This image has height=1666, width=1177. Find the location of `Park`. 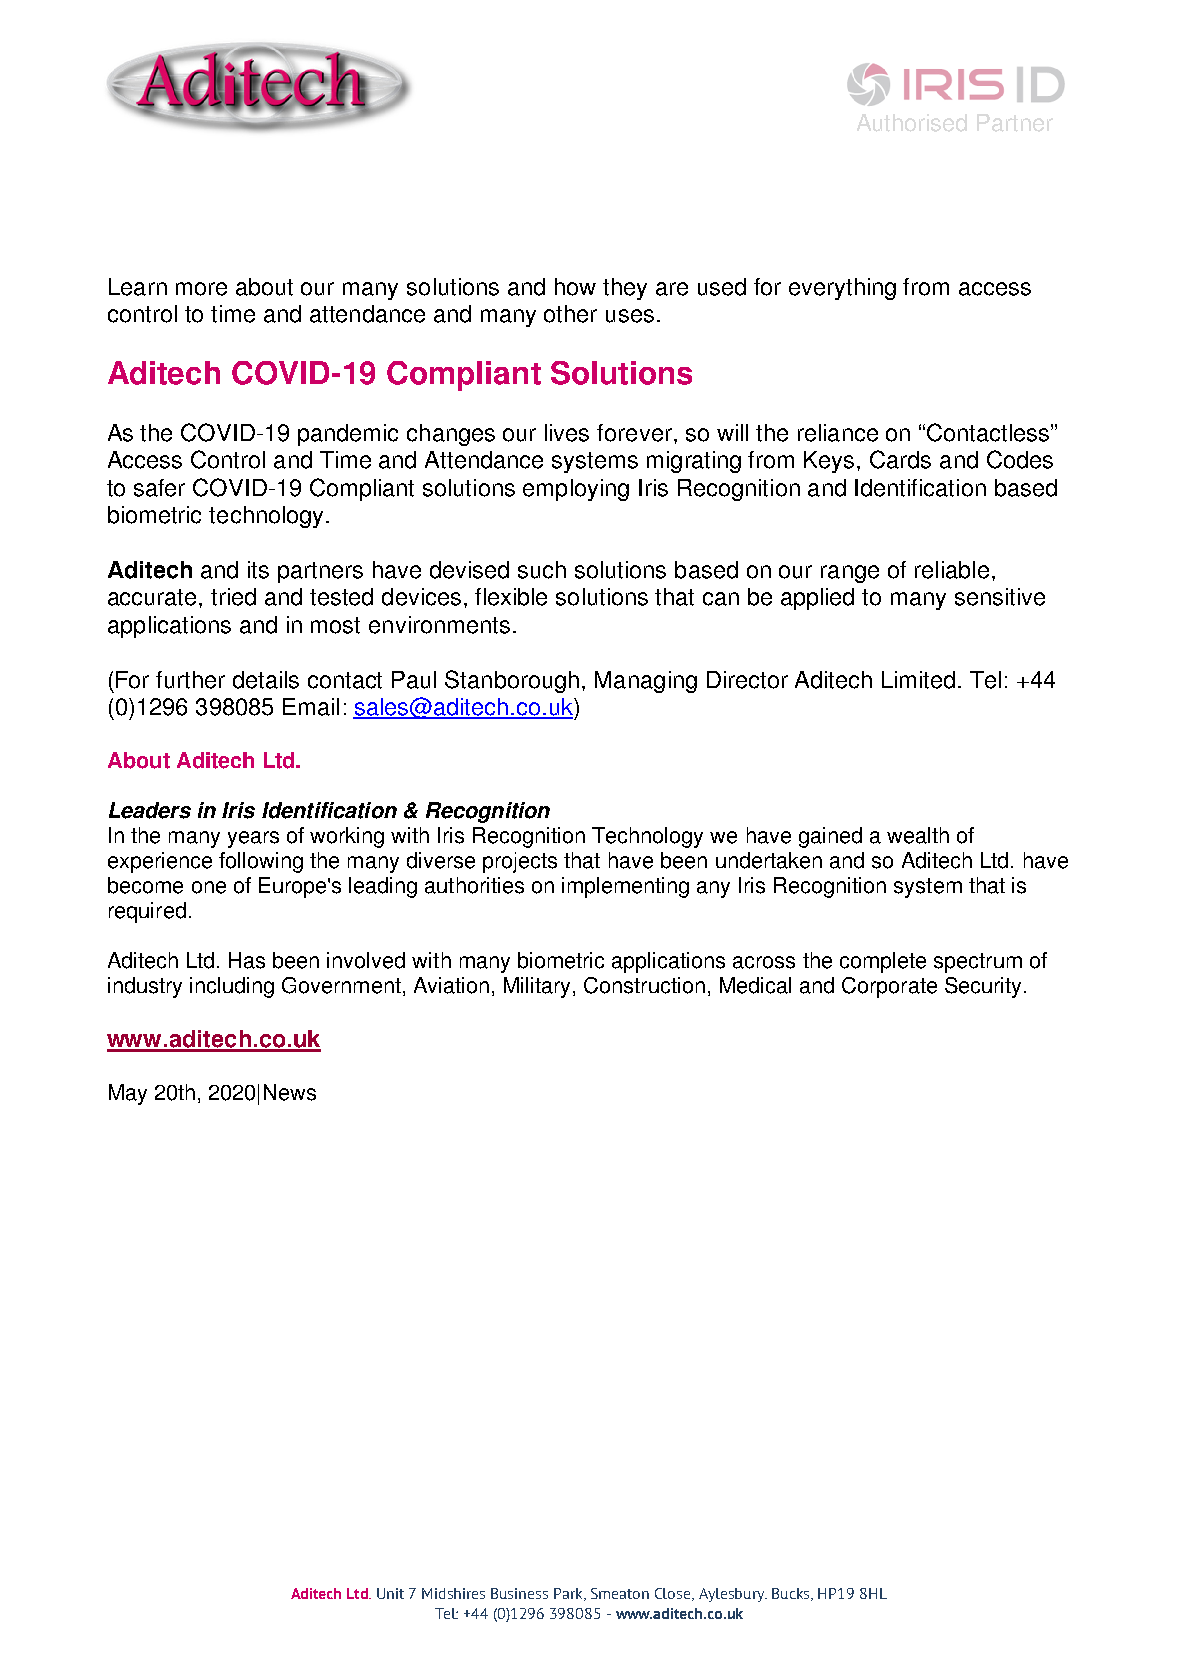

Park is located at coordinates (570, 1594).
